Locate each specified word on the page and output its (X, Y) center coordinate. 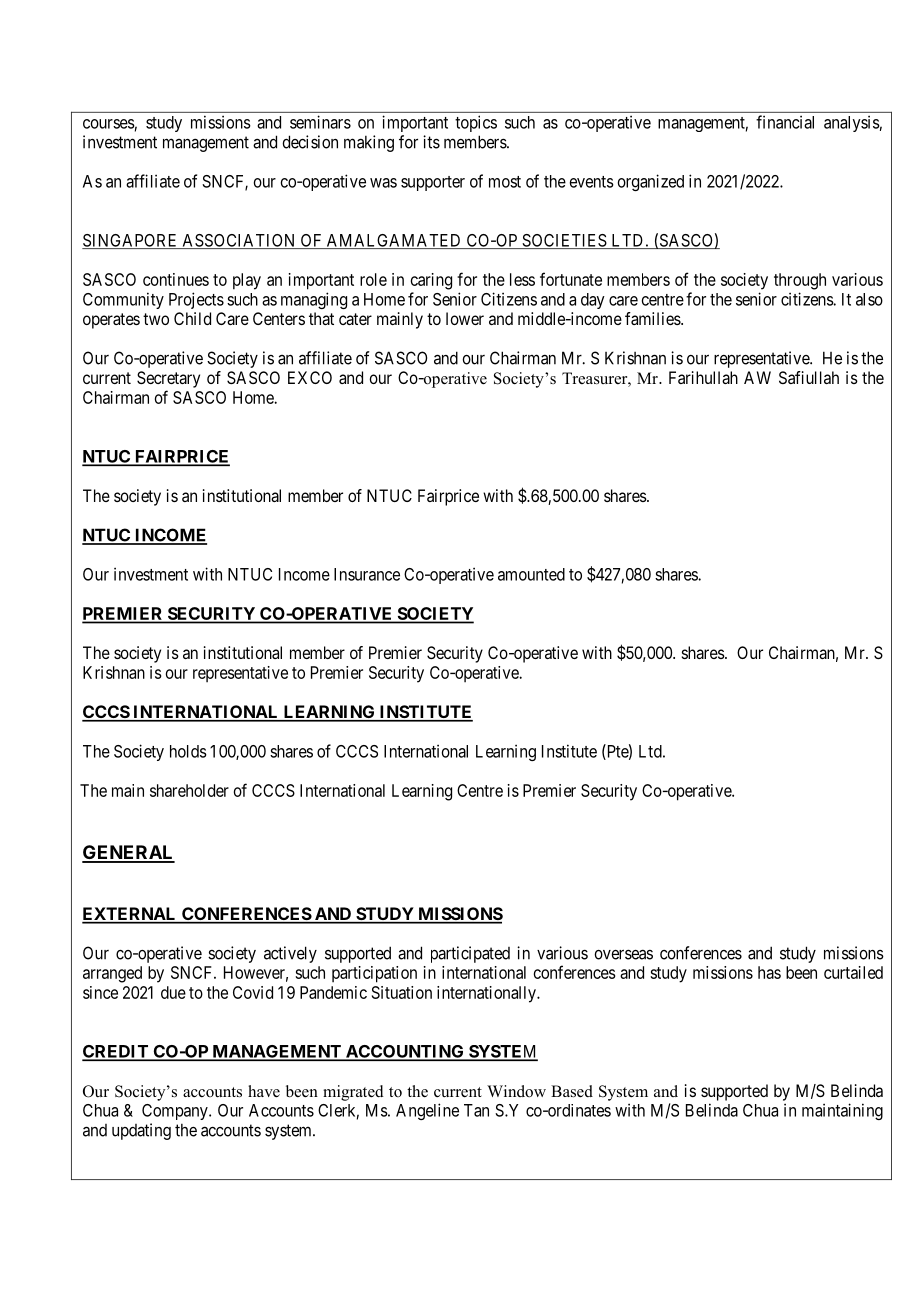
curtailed (853, 972)
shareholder (189, 790)
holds (188, 751)
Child (192, 318)
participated (470, 954)
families (653, 318)
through (800, 281)
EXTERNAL (130, 915)
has (769, 972)
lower (465, 318)
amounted (531, 574)
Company (176, 1112)
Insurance (367, 574)
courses (109, 124)
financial (785, 122)
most (505, 182)
